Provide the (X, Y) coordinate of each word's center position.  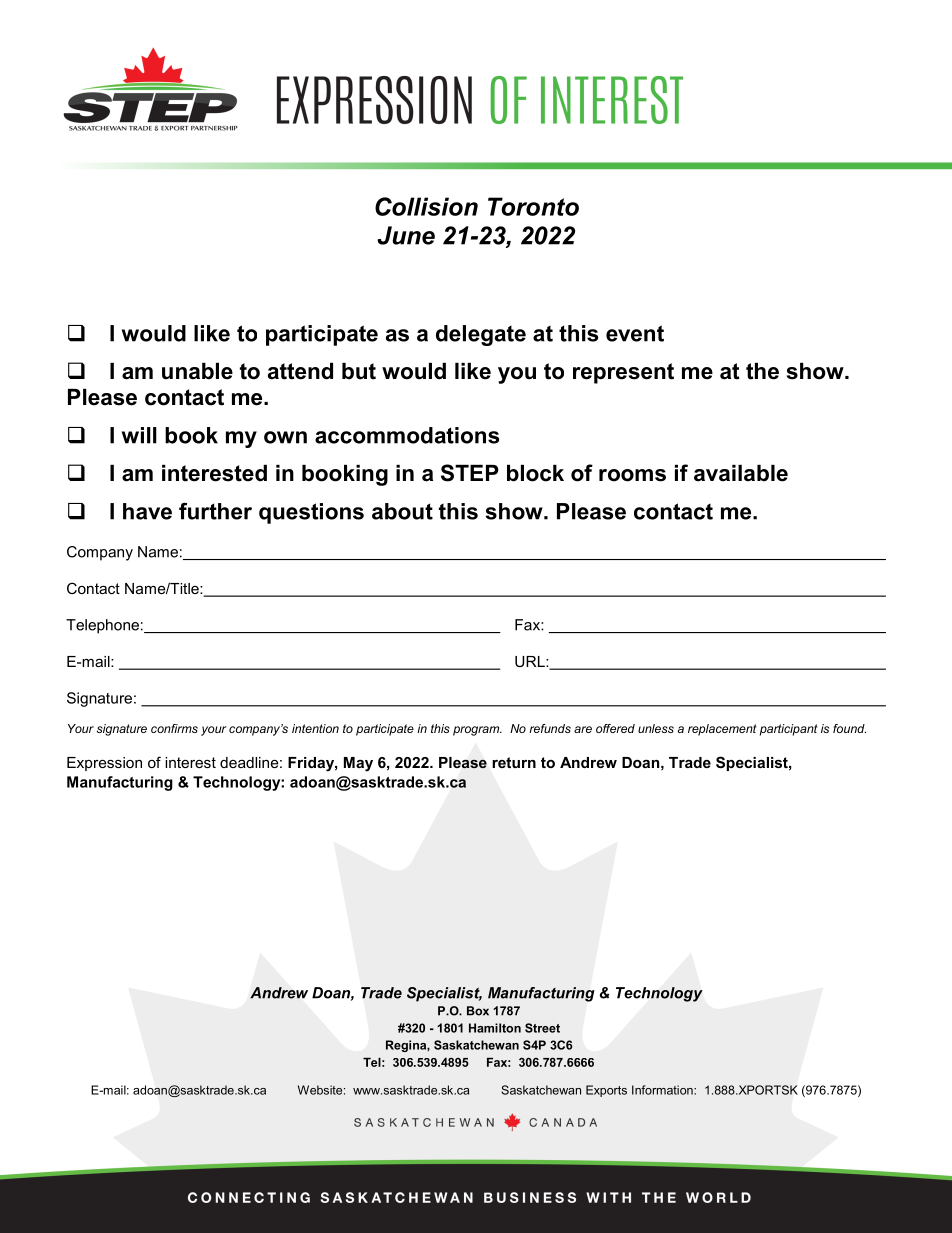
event (635, 333)
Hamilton (495, 1028)
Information (663, 1090)
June (406, 235)
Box (478, 1011)
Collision (426, 206)
